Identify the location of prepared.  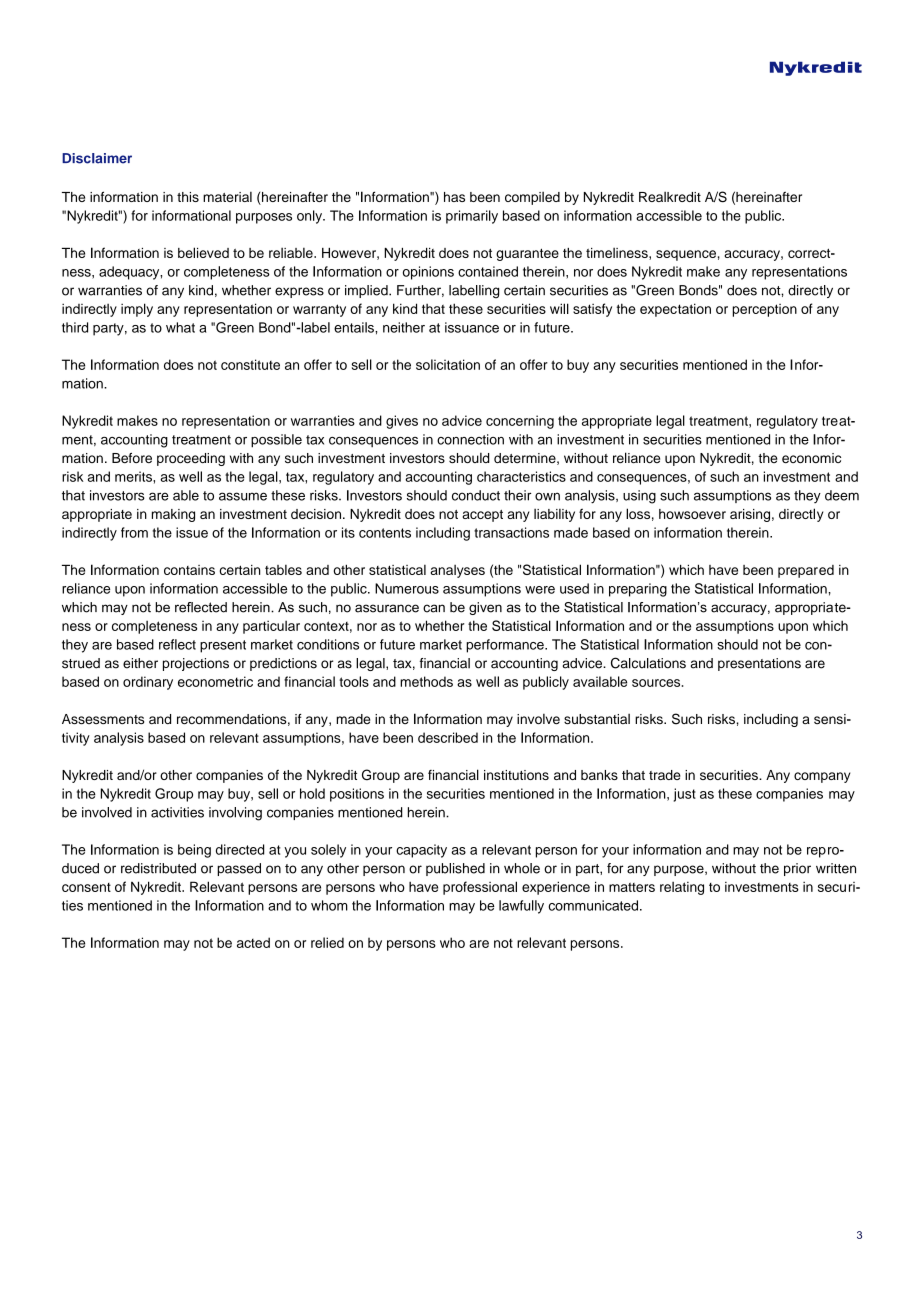
(806, 571).
